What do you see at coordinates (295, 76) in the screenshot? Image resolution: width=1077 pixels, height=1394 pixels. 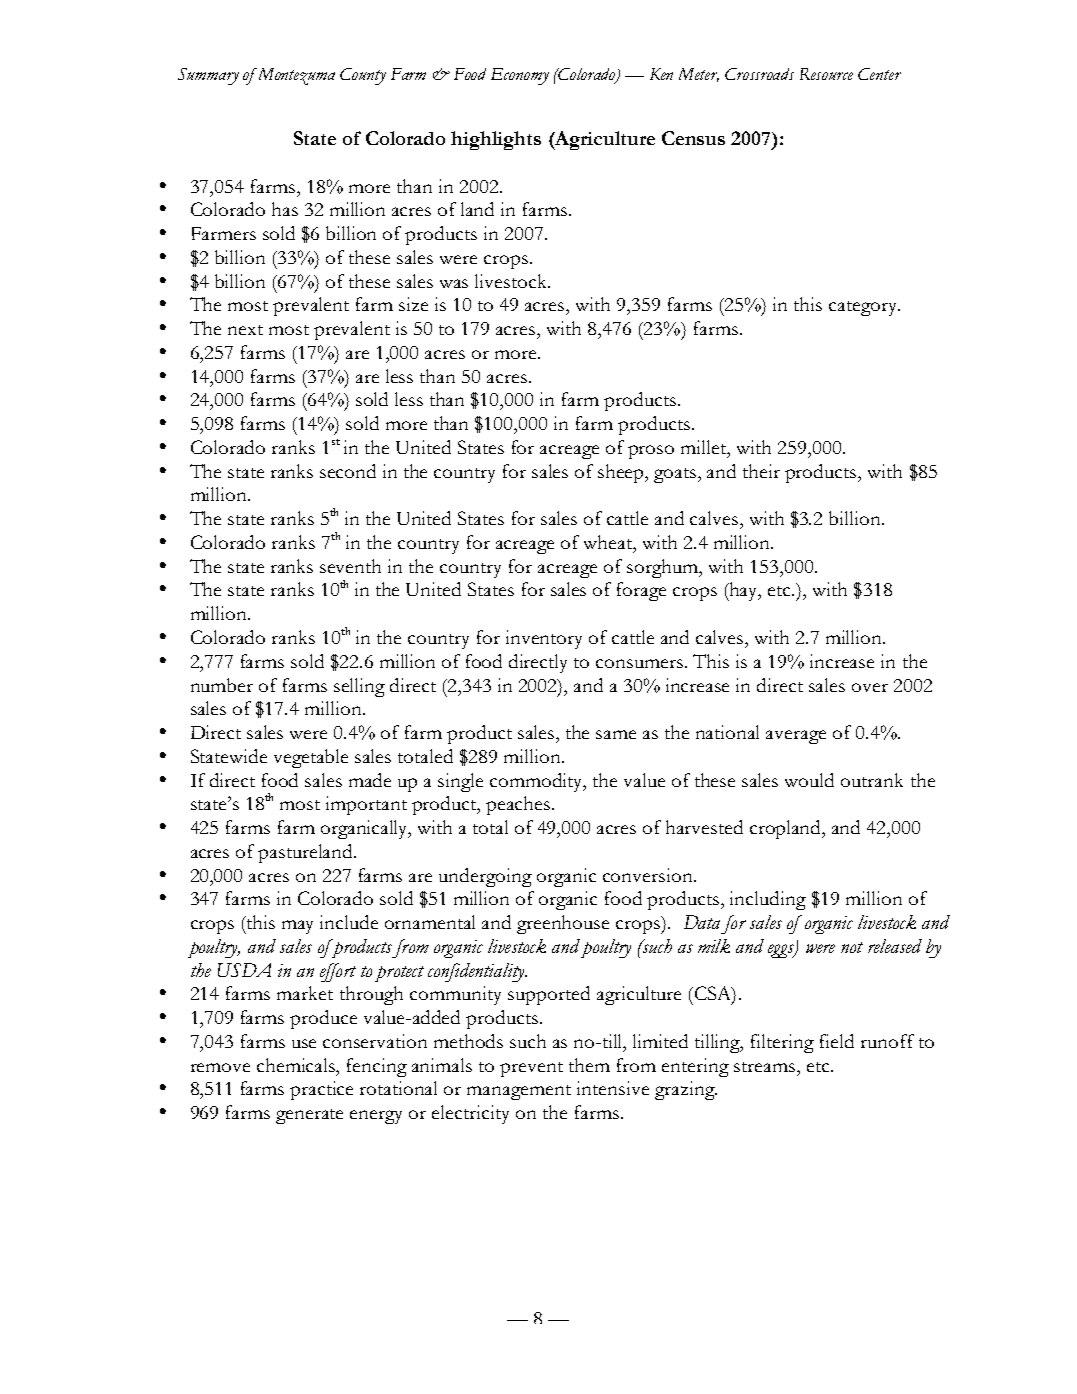 I see `Montezuma` at bounding box center [295, 76].
